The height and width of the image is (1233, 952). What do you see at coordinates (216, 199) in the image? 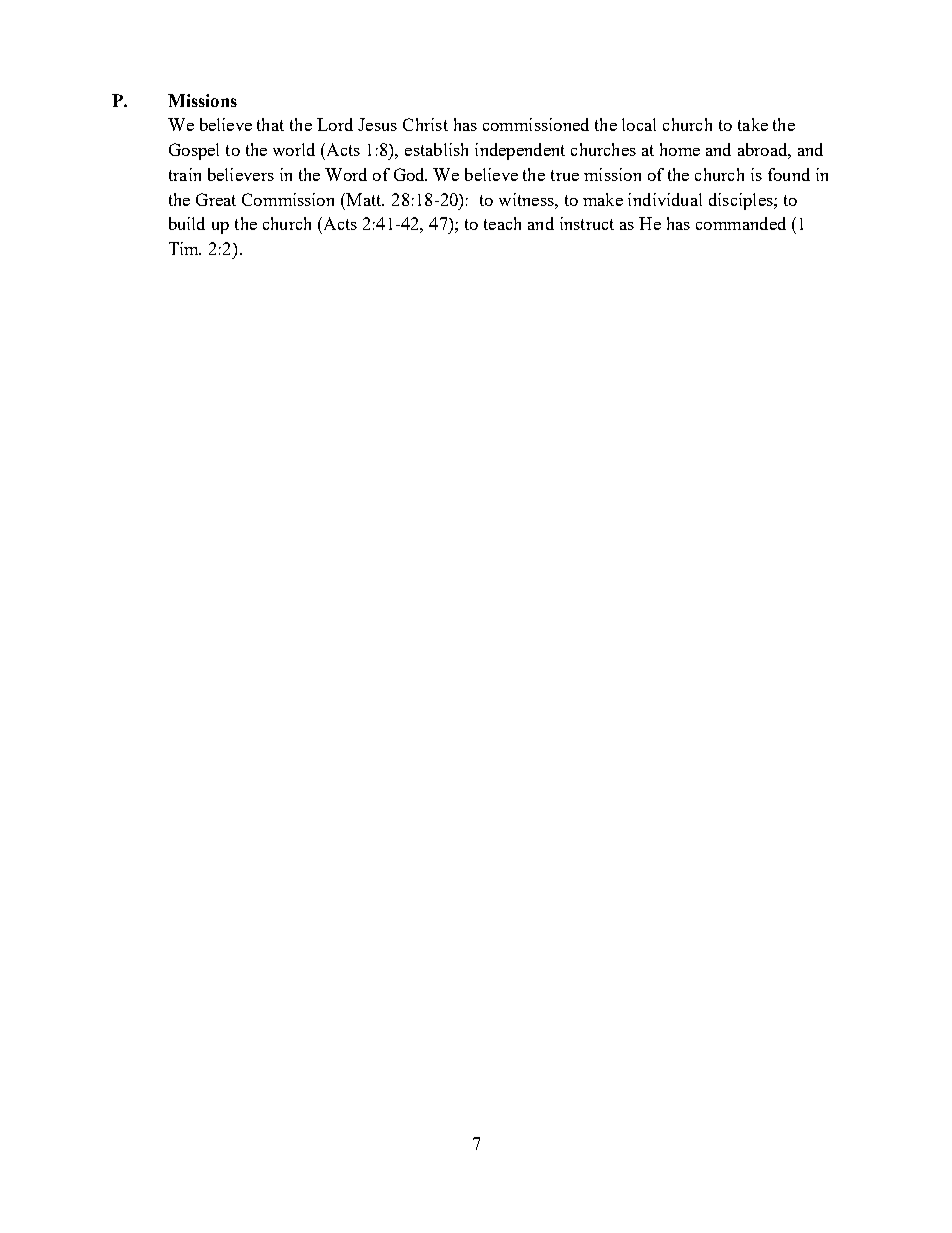
I see `Great` at bounding box center [216, 199].
